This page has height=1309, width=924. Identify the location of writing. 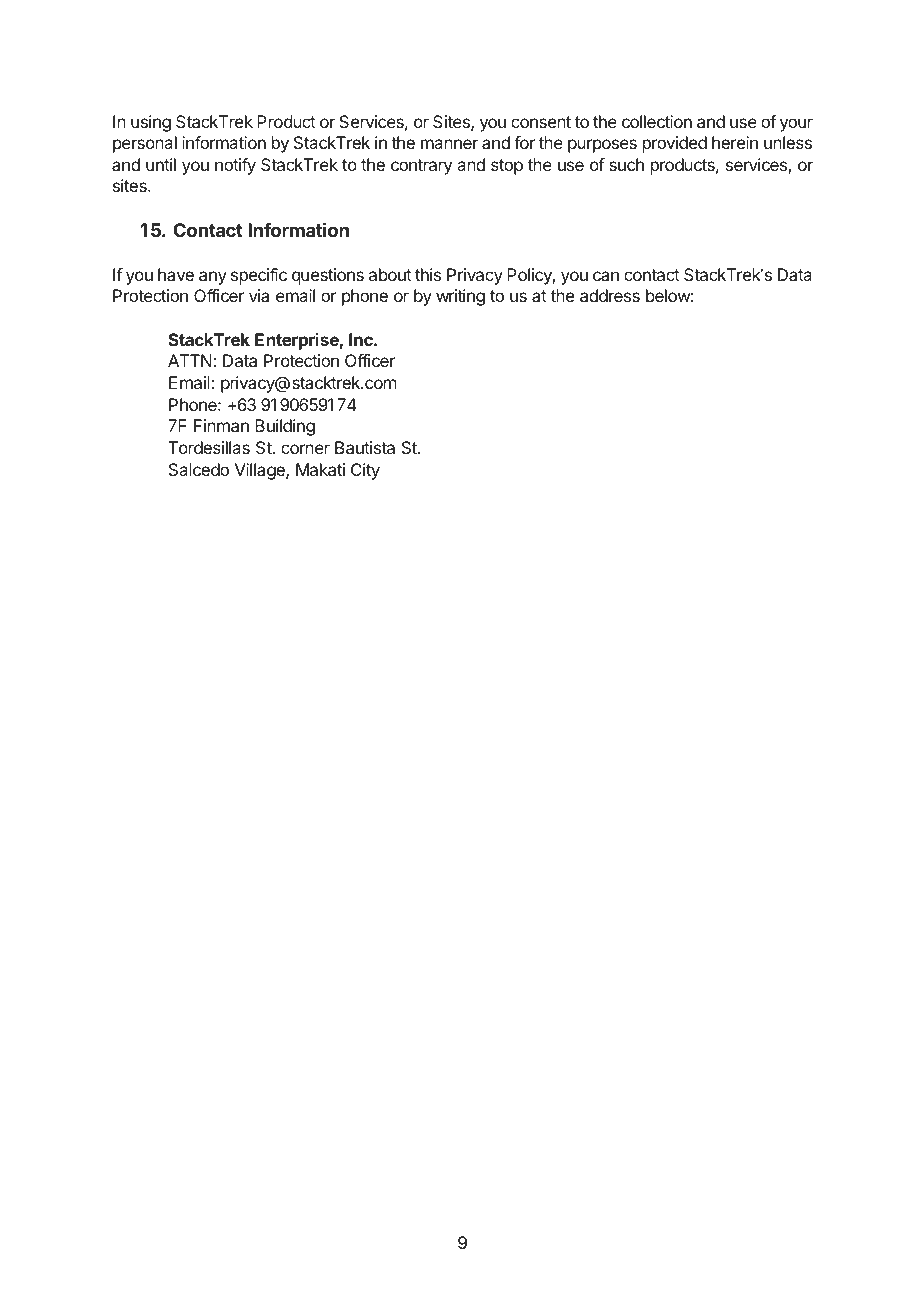
(460, 297).
